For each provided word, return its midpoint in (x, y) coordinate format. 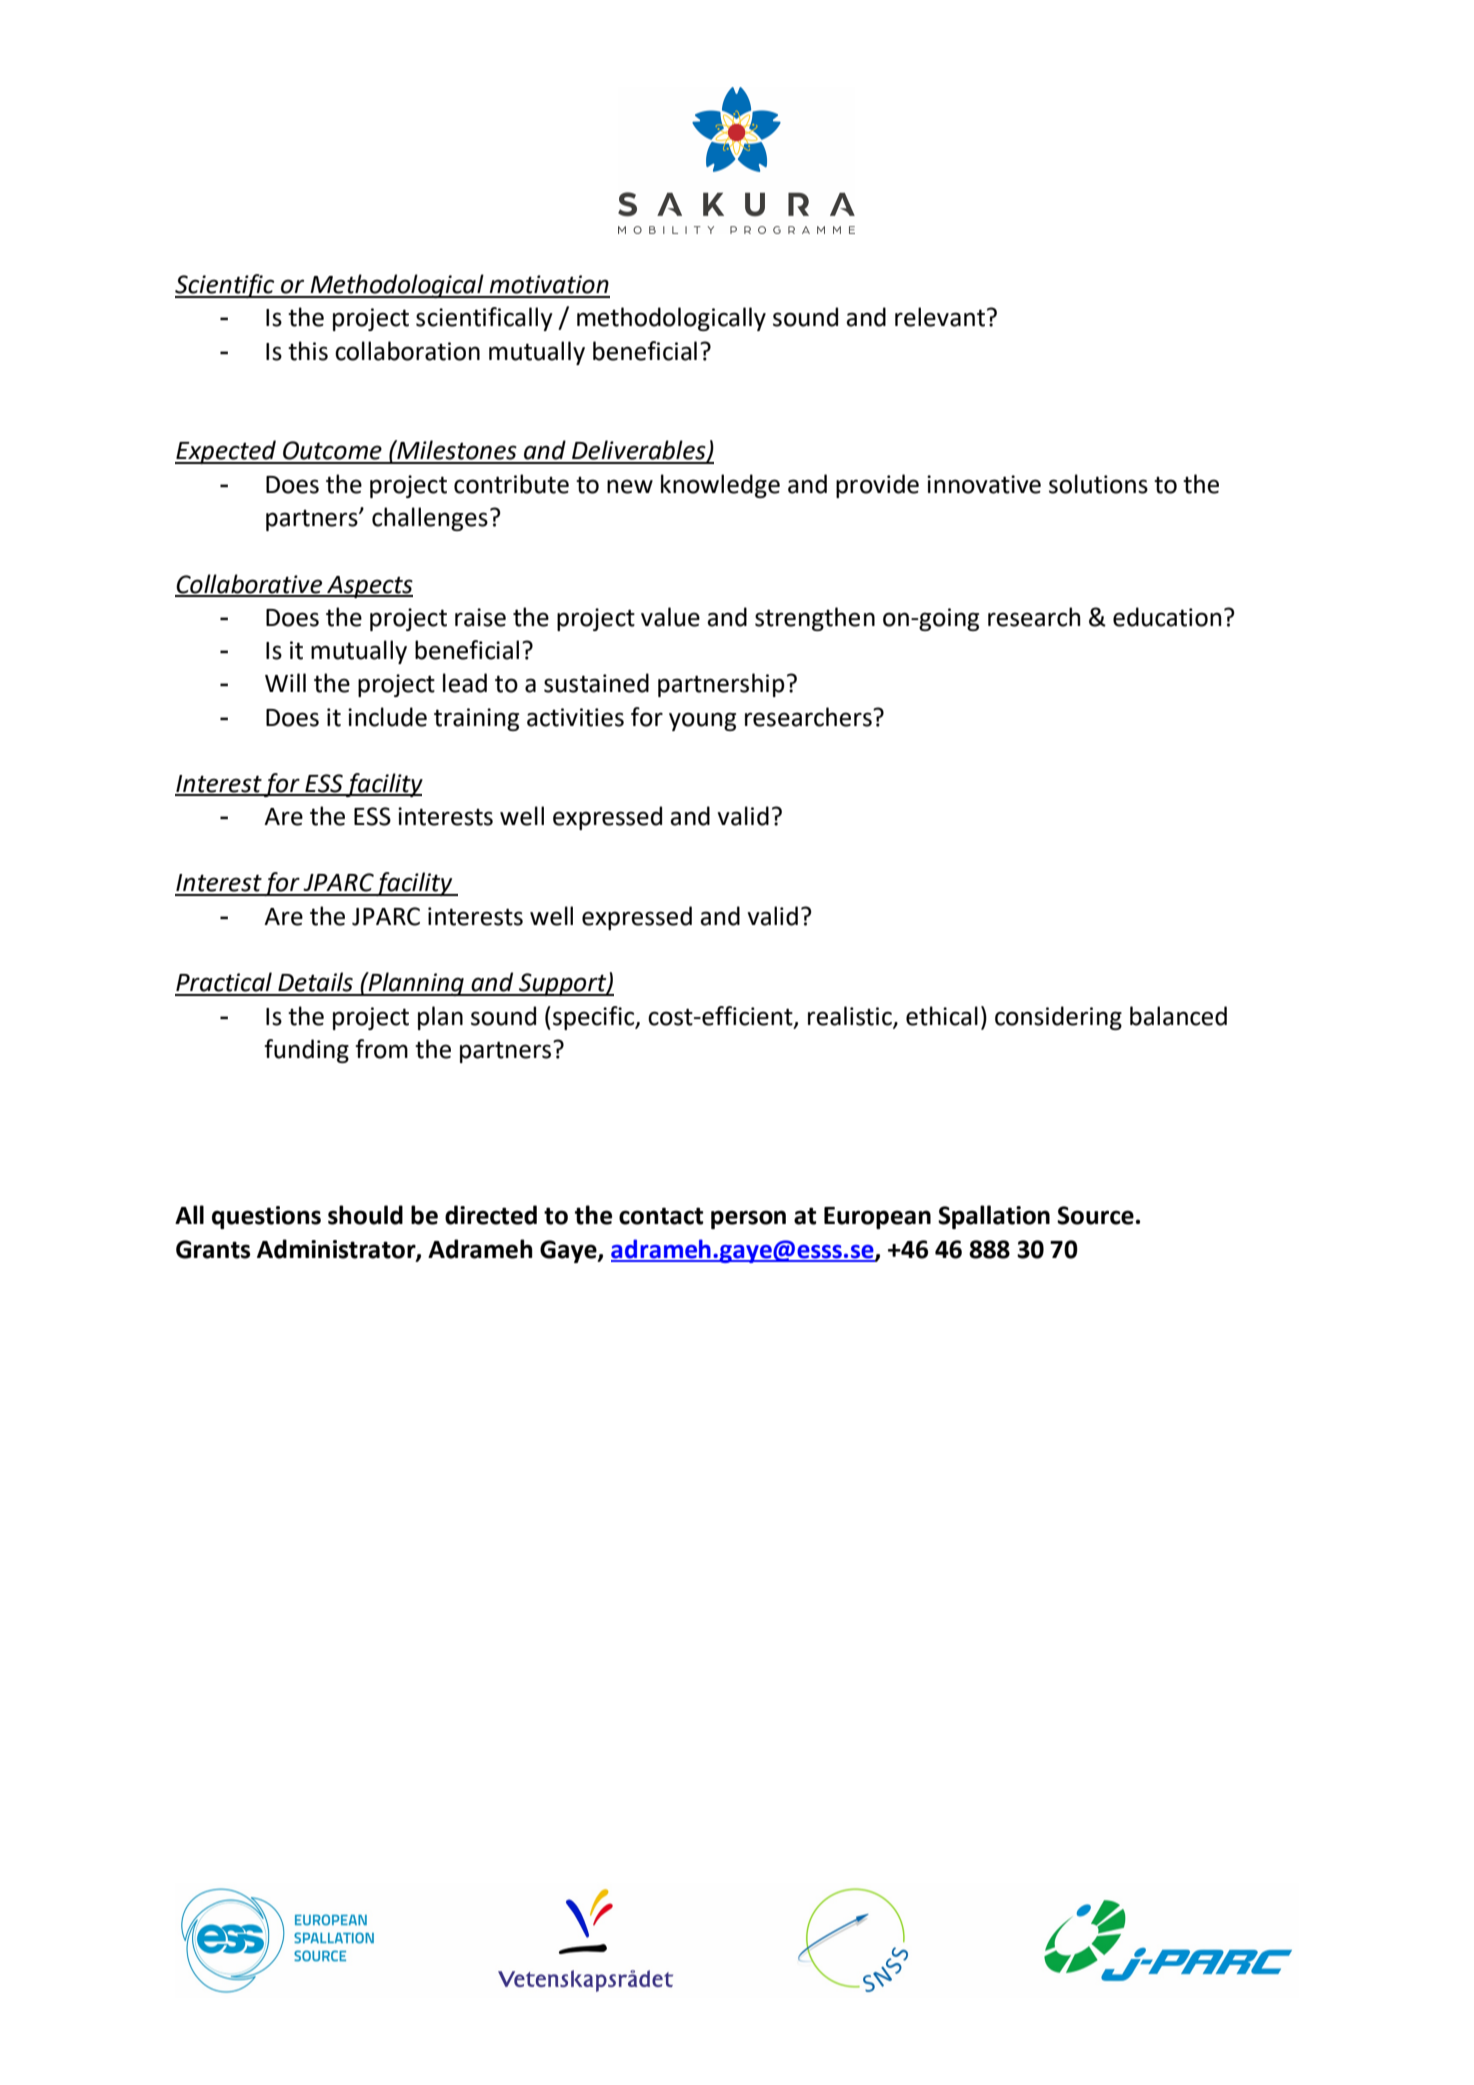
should (365, 1215)
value (670, 617)
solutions (1098, 484)
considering (1058, 1018)
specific (595, 1018)
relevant (940, 317)
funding (306, 1051)
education (1167, 617)
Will (285, 682)
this (308, 351)
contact (661, 1216)
